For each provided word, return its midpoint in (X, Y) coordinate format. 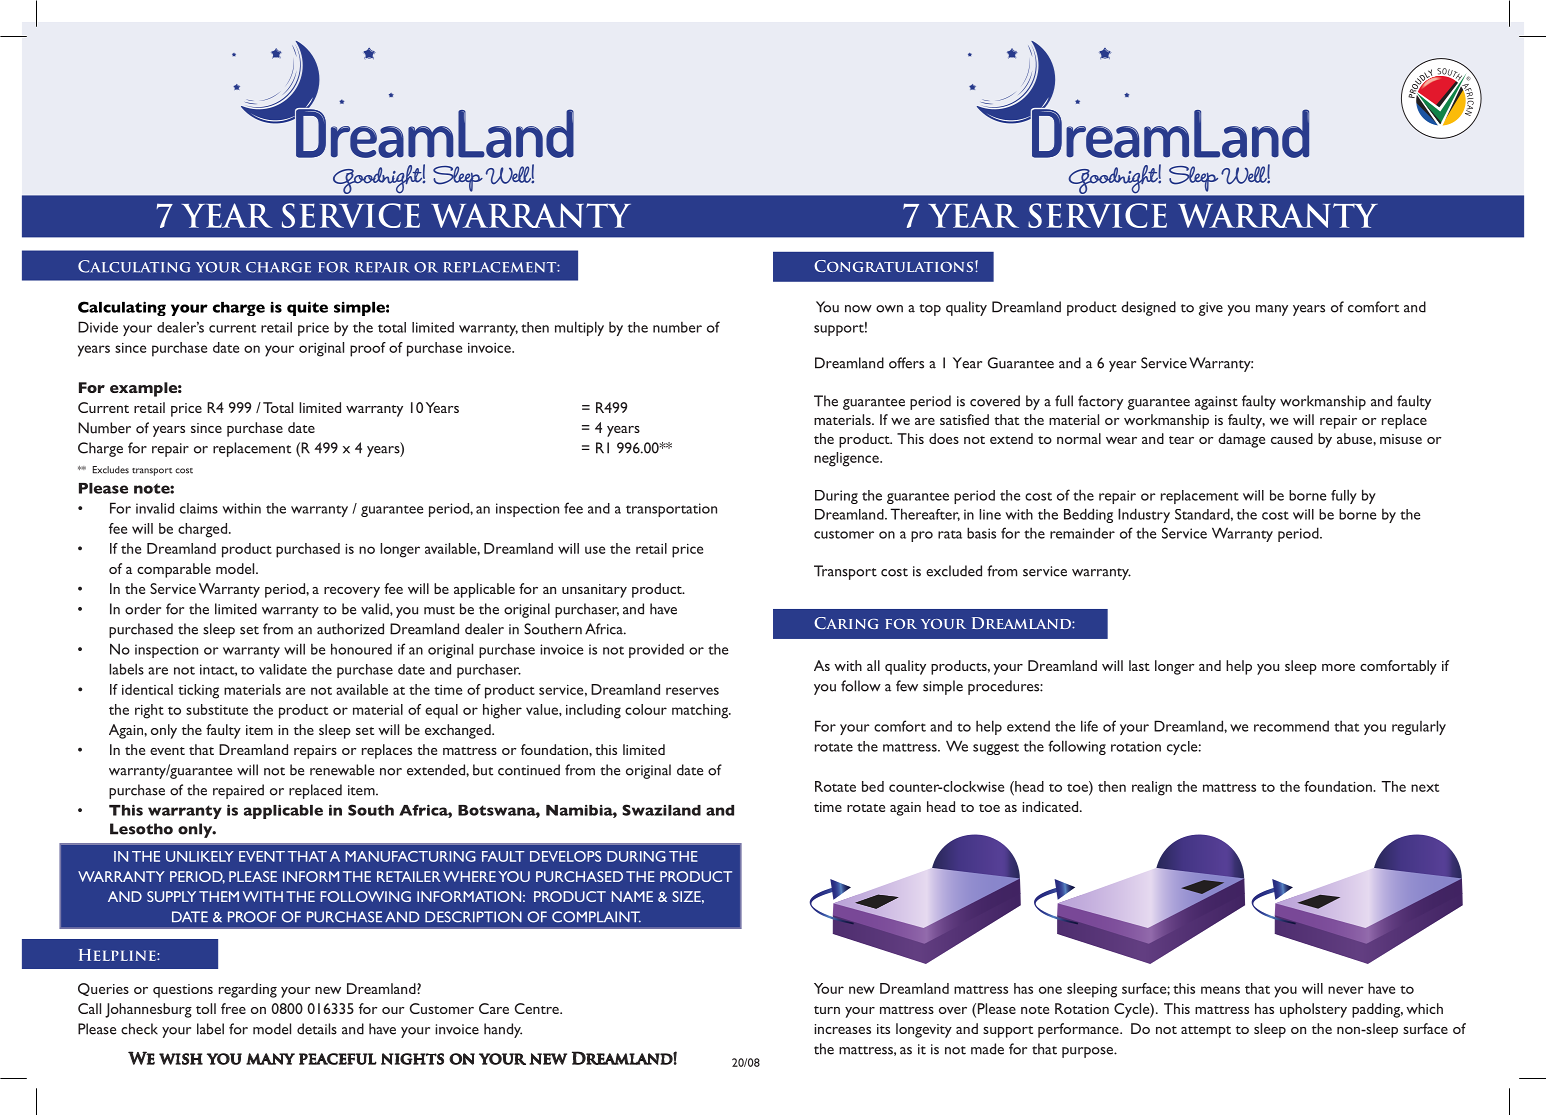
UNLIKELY (200, 856)
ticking (198, 691)
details (317, 1029)
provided (656, 650)
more (1338, 667)
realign (1152, 788)
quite (307, 308)
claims (199, 508)
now (858, 309)
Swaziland (661, 810)
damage (1241, 440)
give (1211, 309)
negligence (847, 459)
